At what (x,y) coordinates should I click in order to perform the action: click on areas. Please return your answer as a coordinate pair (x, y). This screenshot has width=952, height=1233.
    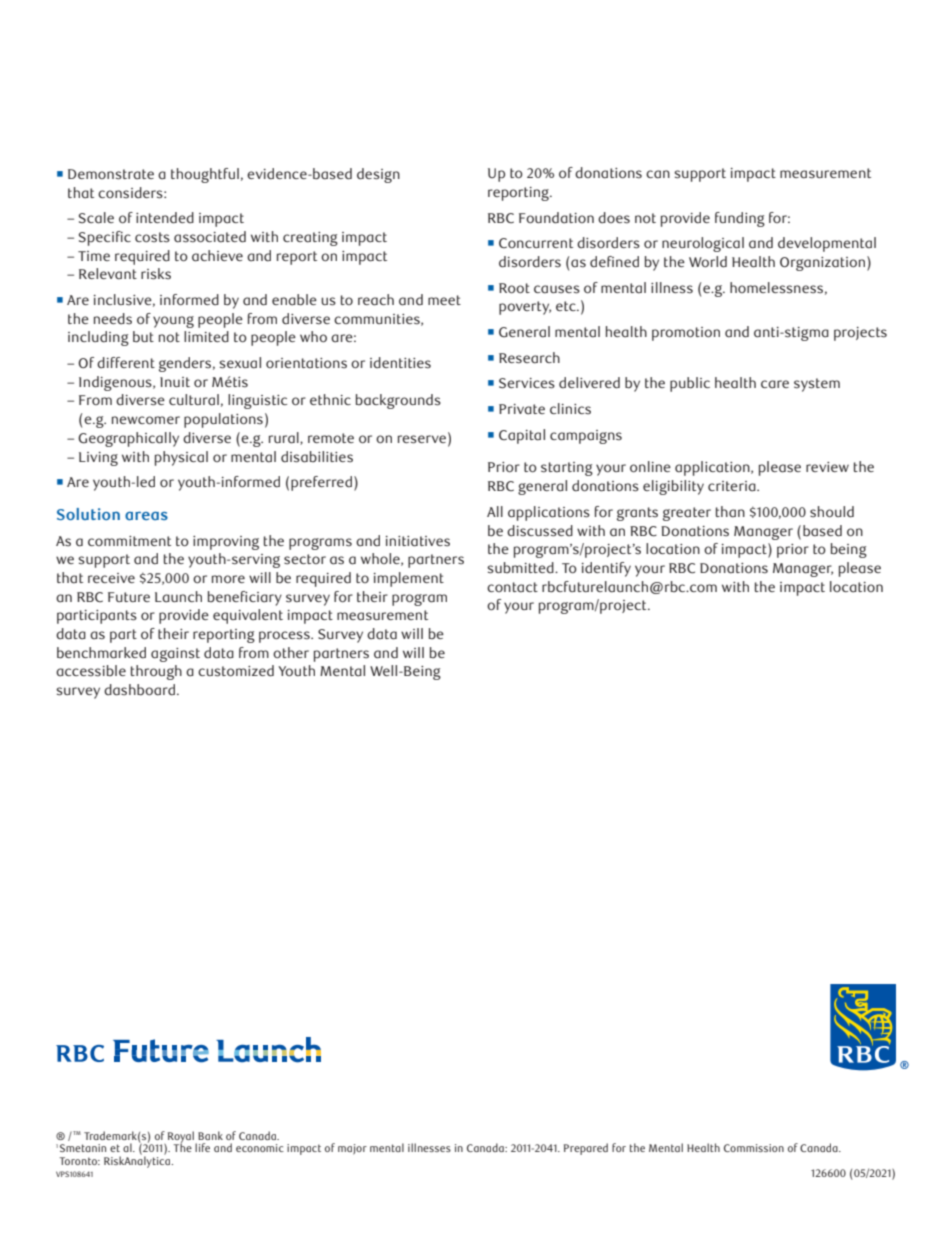
    Looking at the image, I should click on (146, 515).
